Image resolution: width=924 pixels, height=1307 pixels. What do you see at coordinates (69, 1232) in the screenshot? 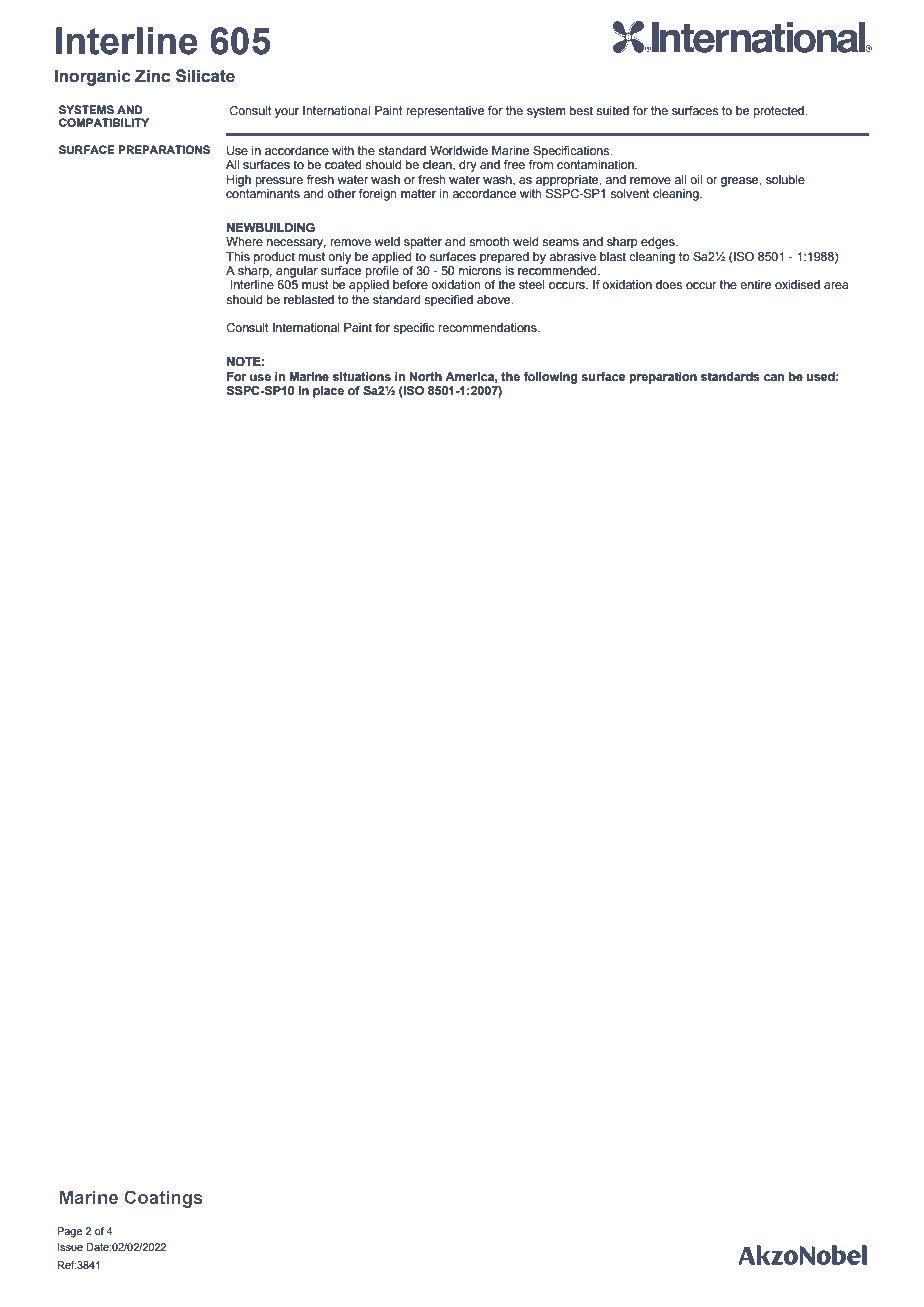
I see `Page` at bounding box center [69, 1232].
